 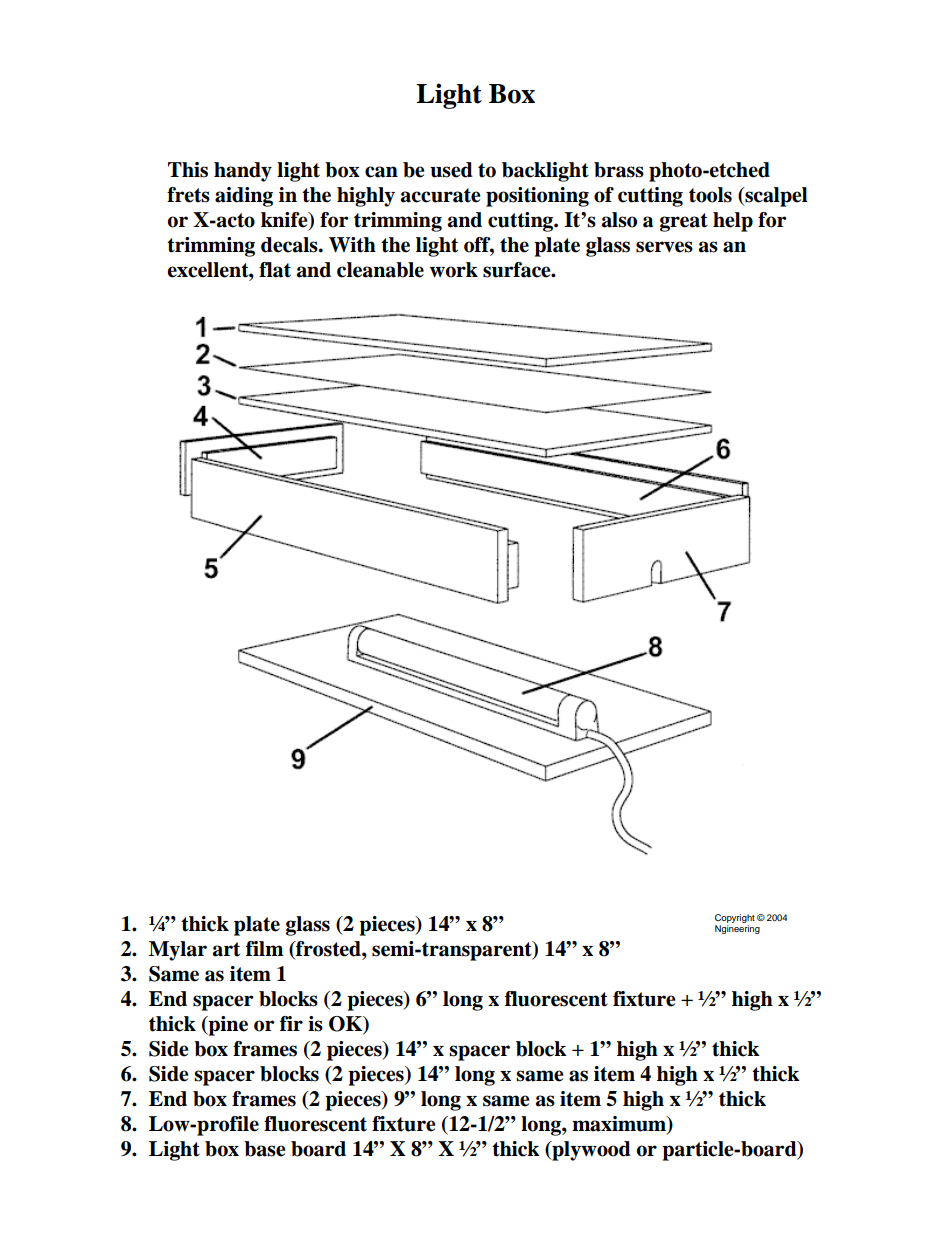 I want to click on great, so click(x=684, y=222).
